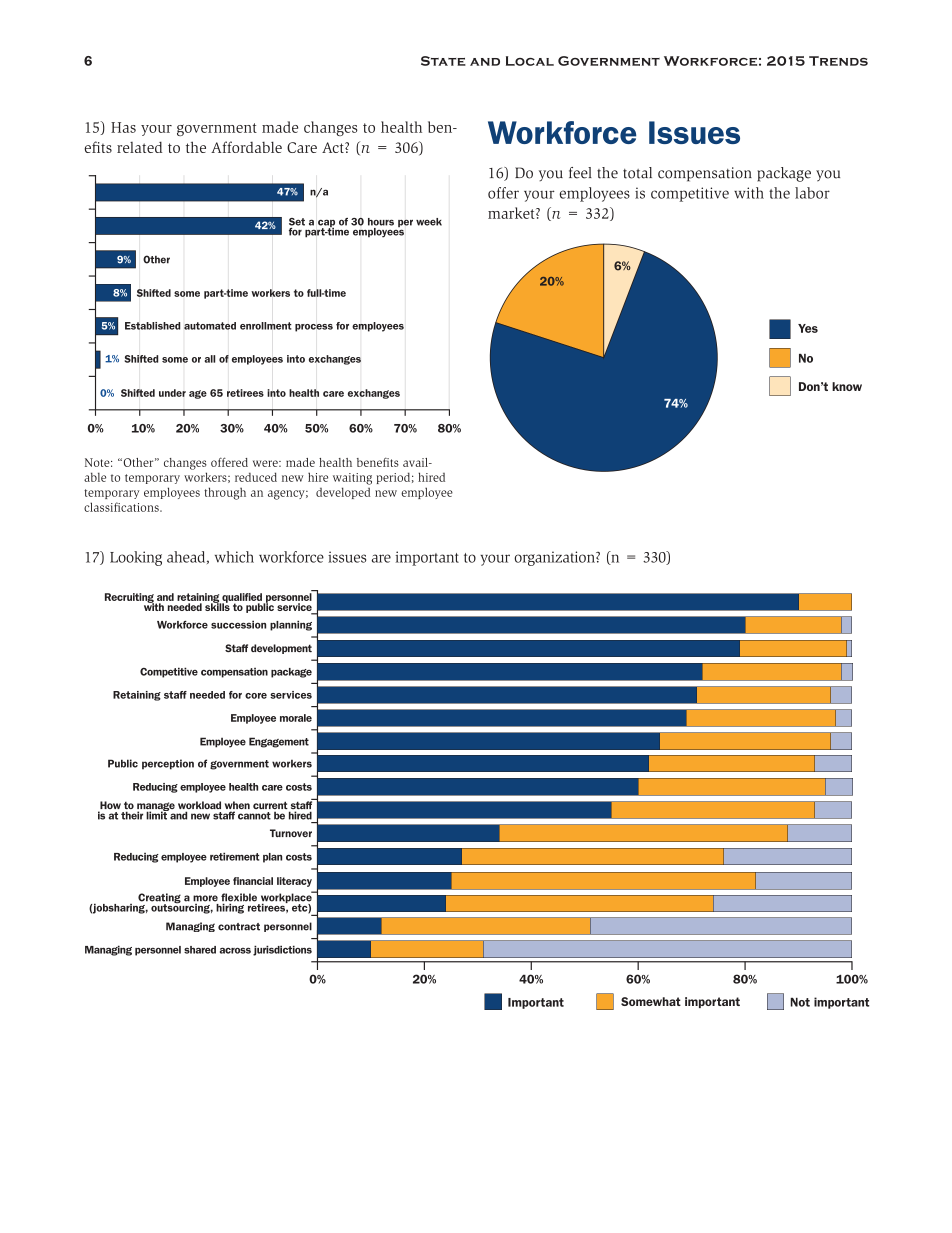  What do you see at coordinates (352, 479) in the image?
I see `waiting` at bounding box center [352, 479].
